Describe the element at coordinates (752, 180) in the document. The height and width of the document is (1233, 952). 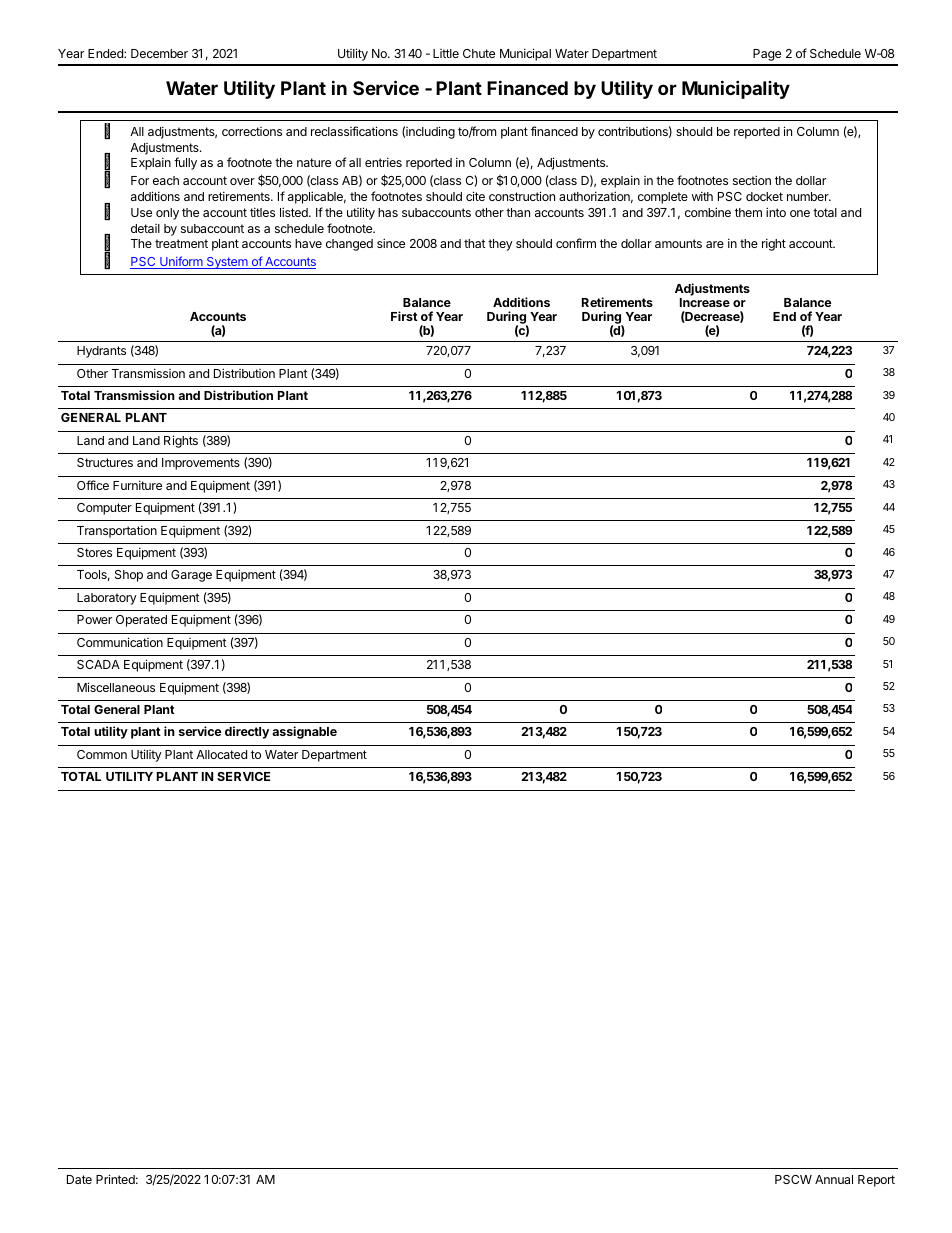
I see `section` at that location.
